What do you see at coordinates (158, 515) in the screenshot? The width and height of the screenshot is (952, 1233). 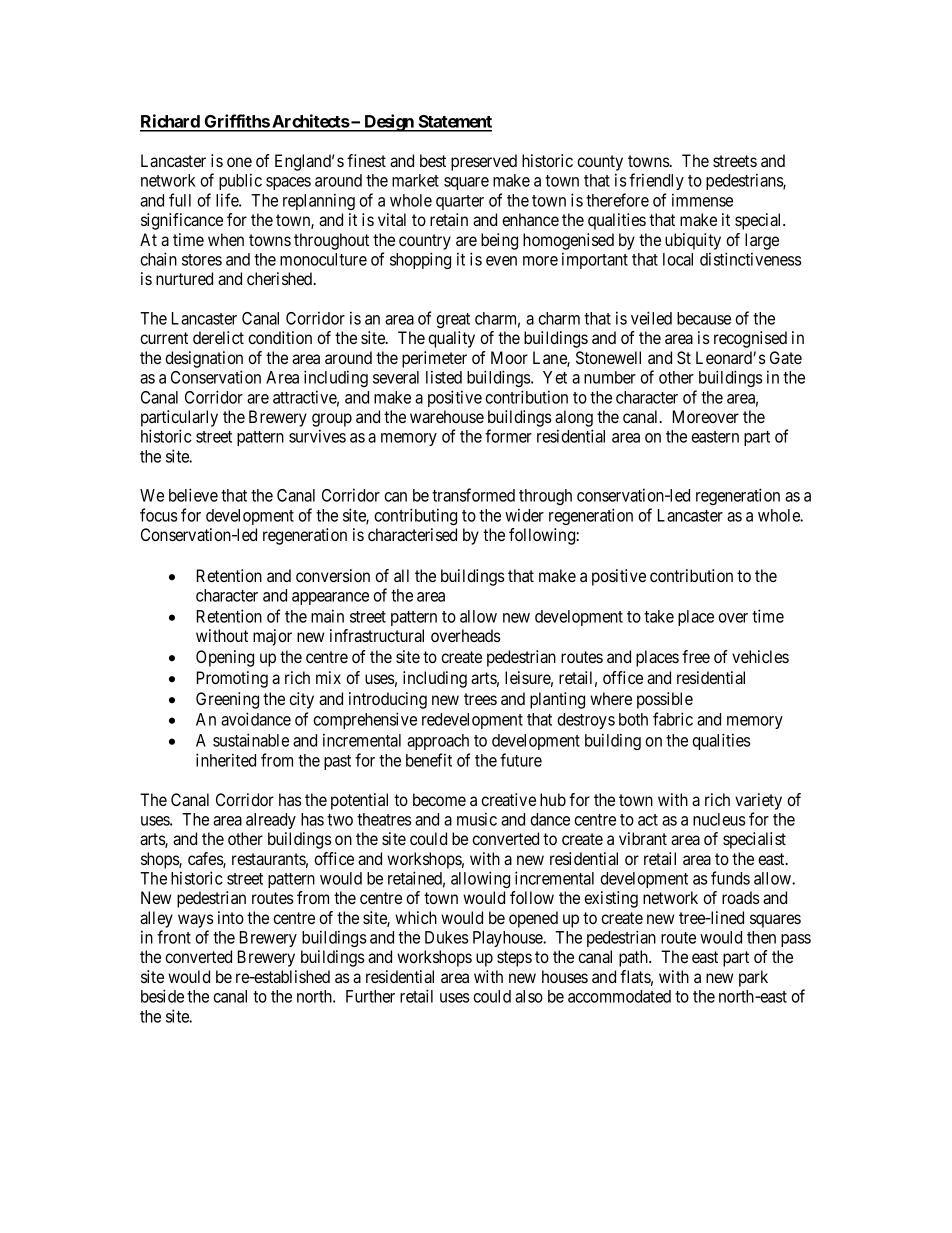 I see `focus` at bounding box center [158, 515].
